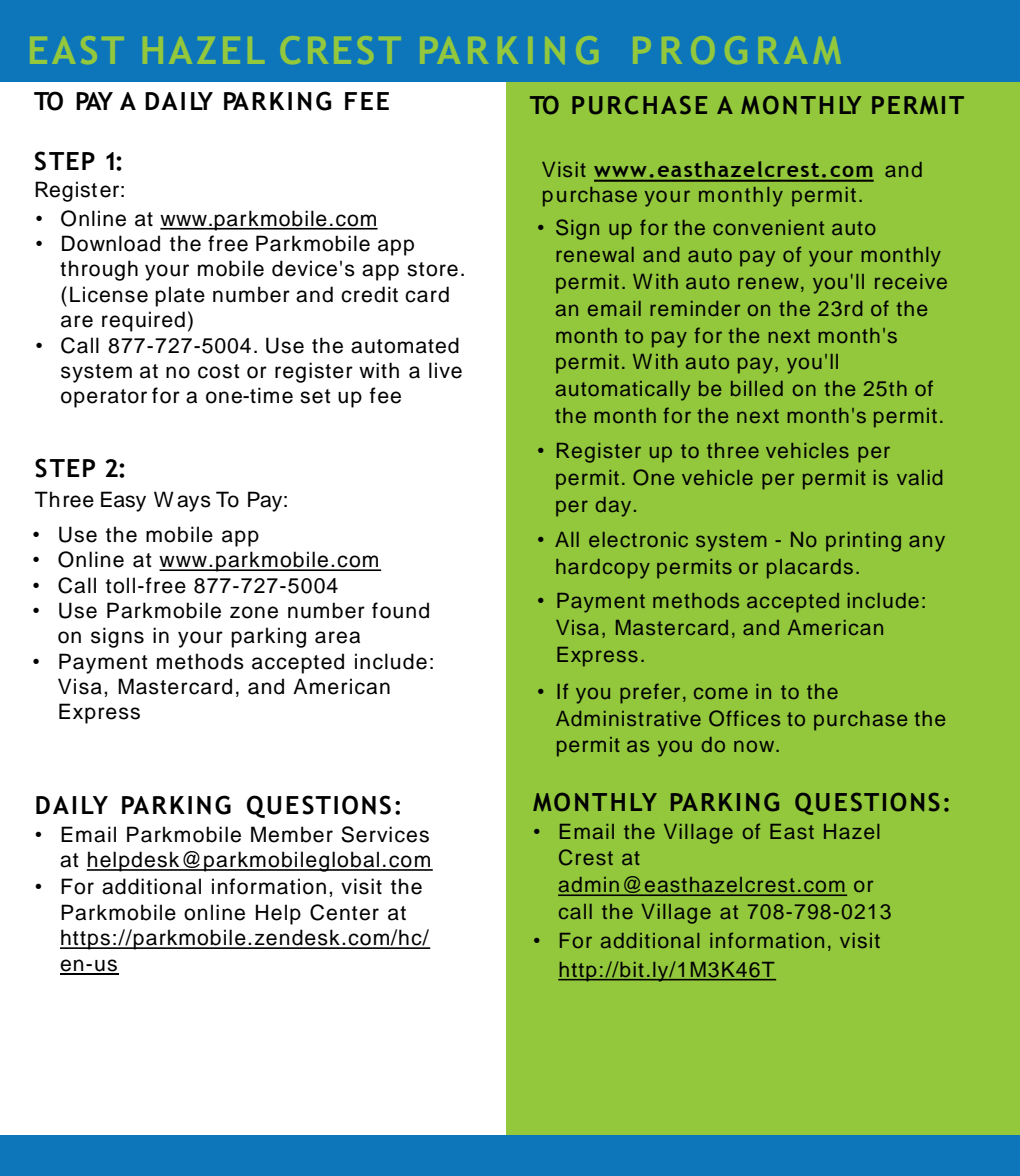 The height and width of the screenshot is (1176, 1020). I want to click on Services, so click(385, 834).
